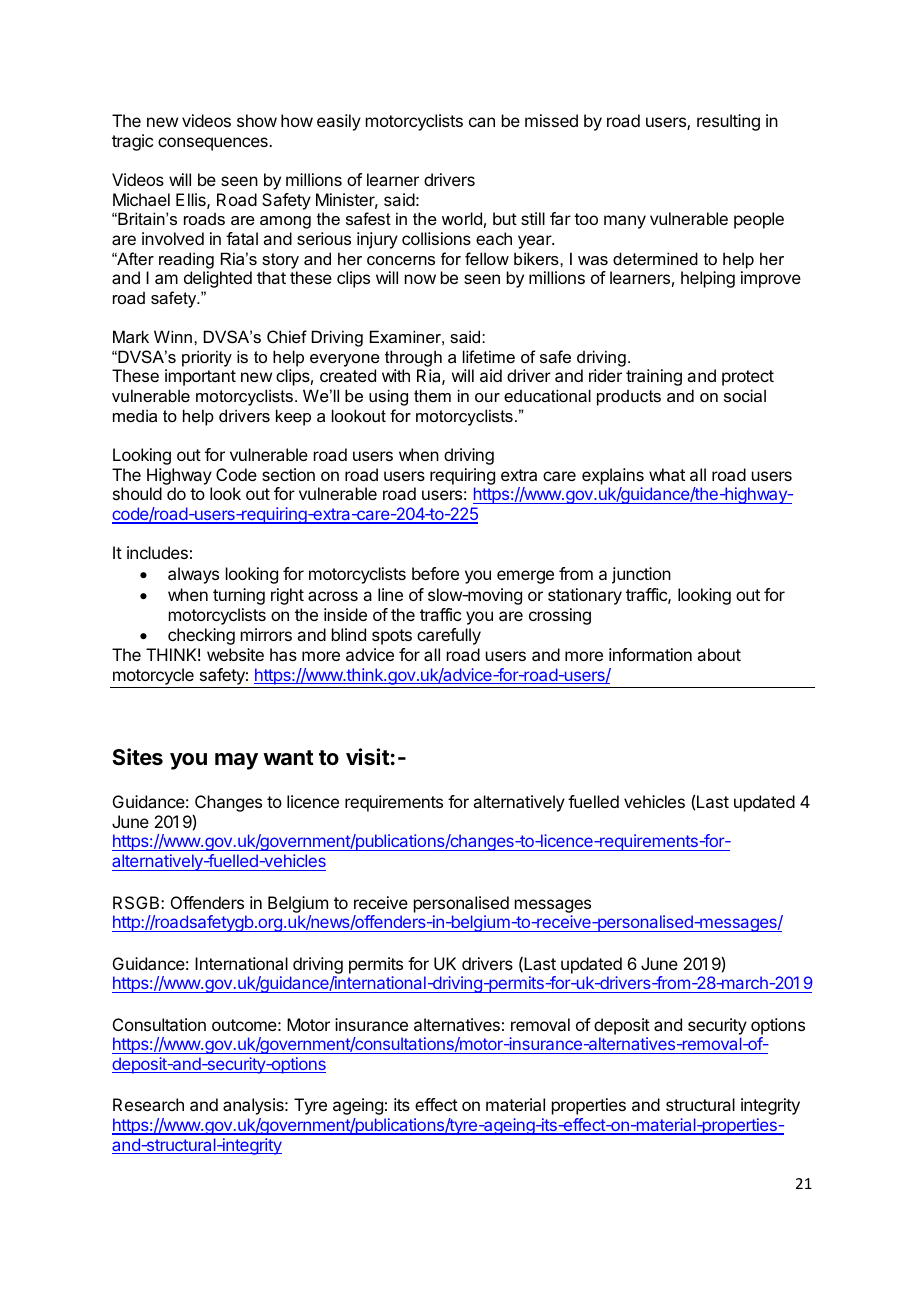 This document has height=1307, width=924. Describe the element at coordinates (655, 258) in the document. I see `determined` at that location.
